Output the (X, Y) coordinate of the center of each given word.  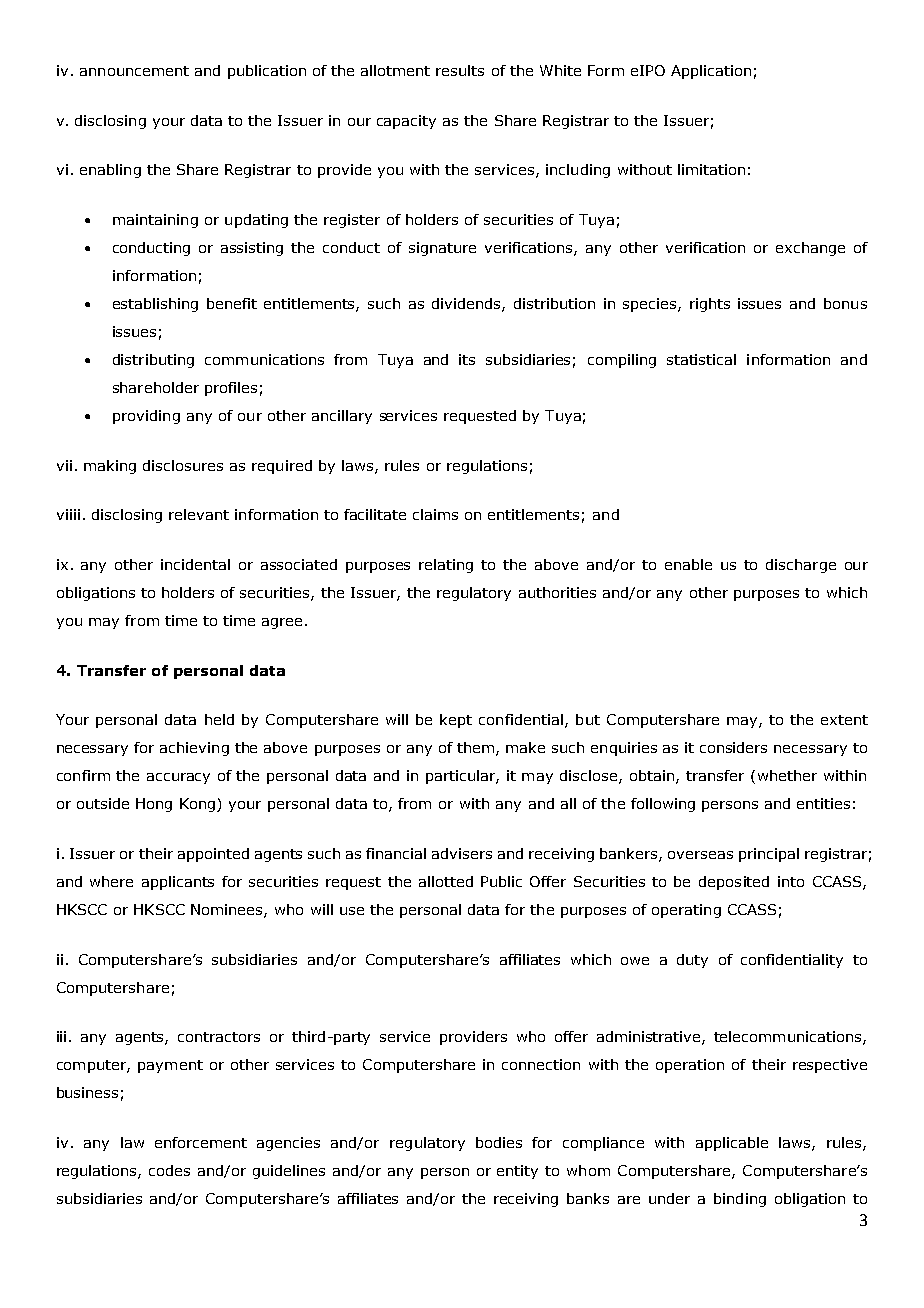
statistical (701, 359)
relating (446, 566)
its (467, 359)
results (460, 70)
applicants (178, 883)
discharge (801, 566)
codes (169, 1170)
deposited (734, 883)
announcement (134, 71)
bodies (499, 1142)
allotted (446, 881)
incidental (195, 564)
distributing (153, 361)
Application (711, 72)
